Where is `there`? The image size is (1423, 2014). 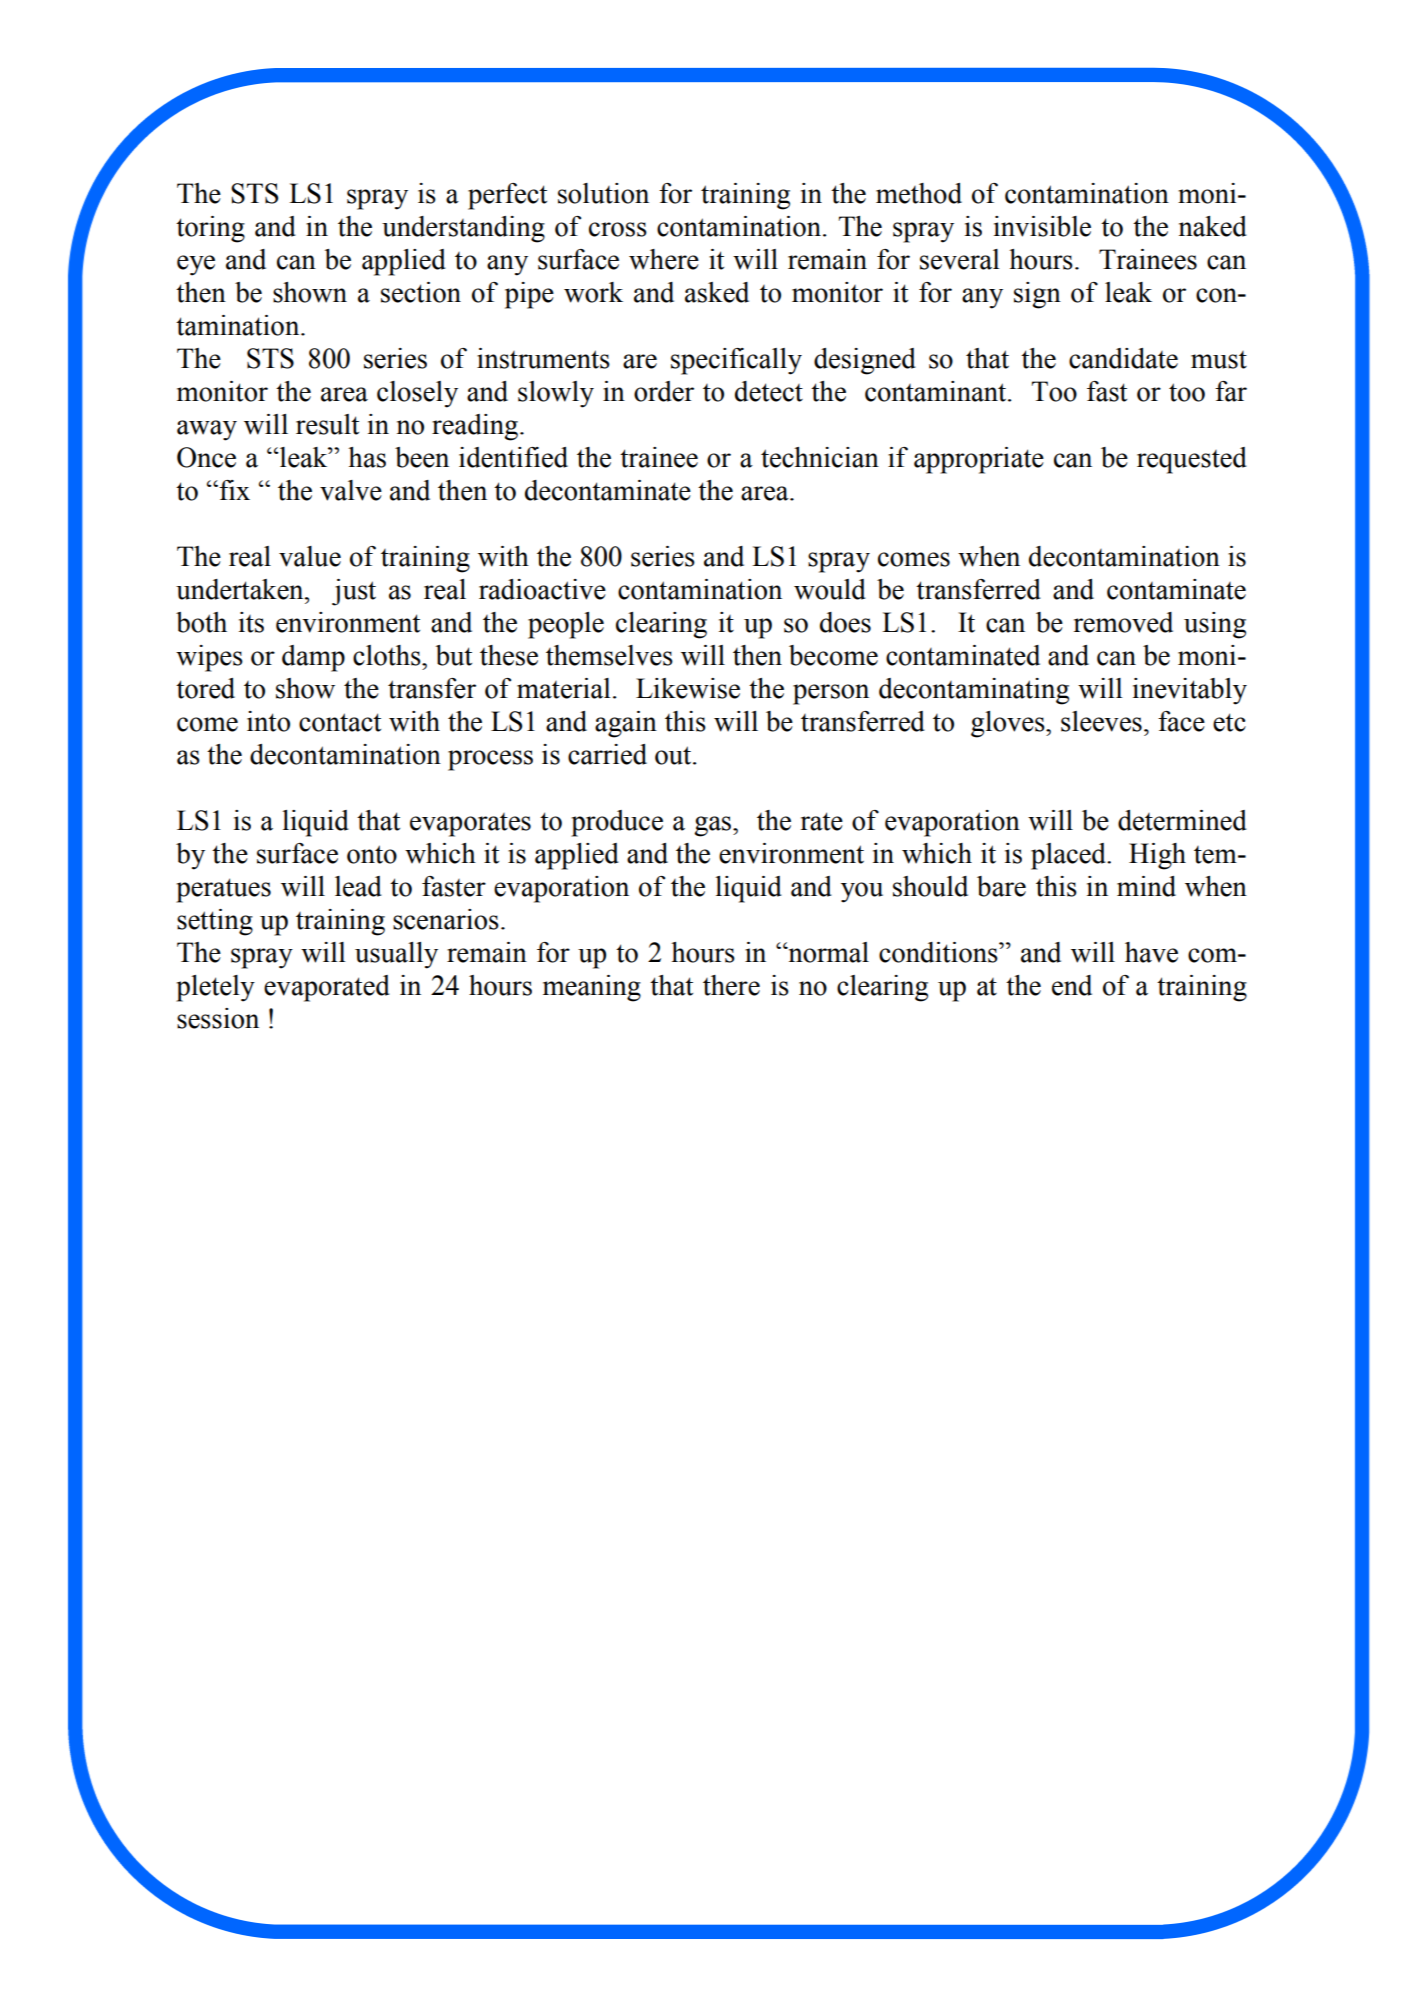 there is located at coordinates (731, 985).
